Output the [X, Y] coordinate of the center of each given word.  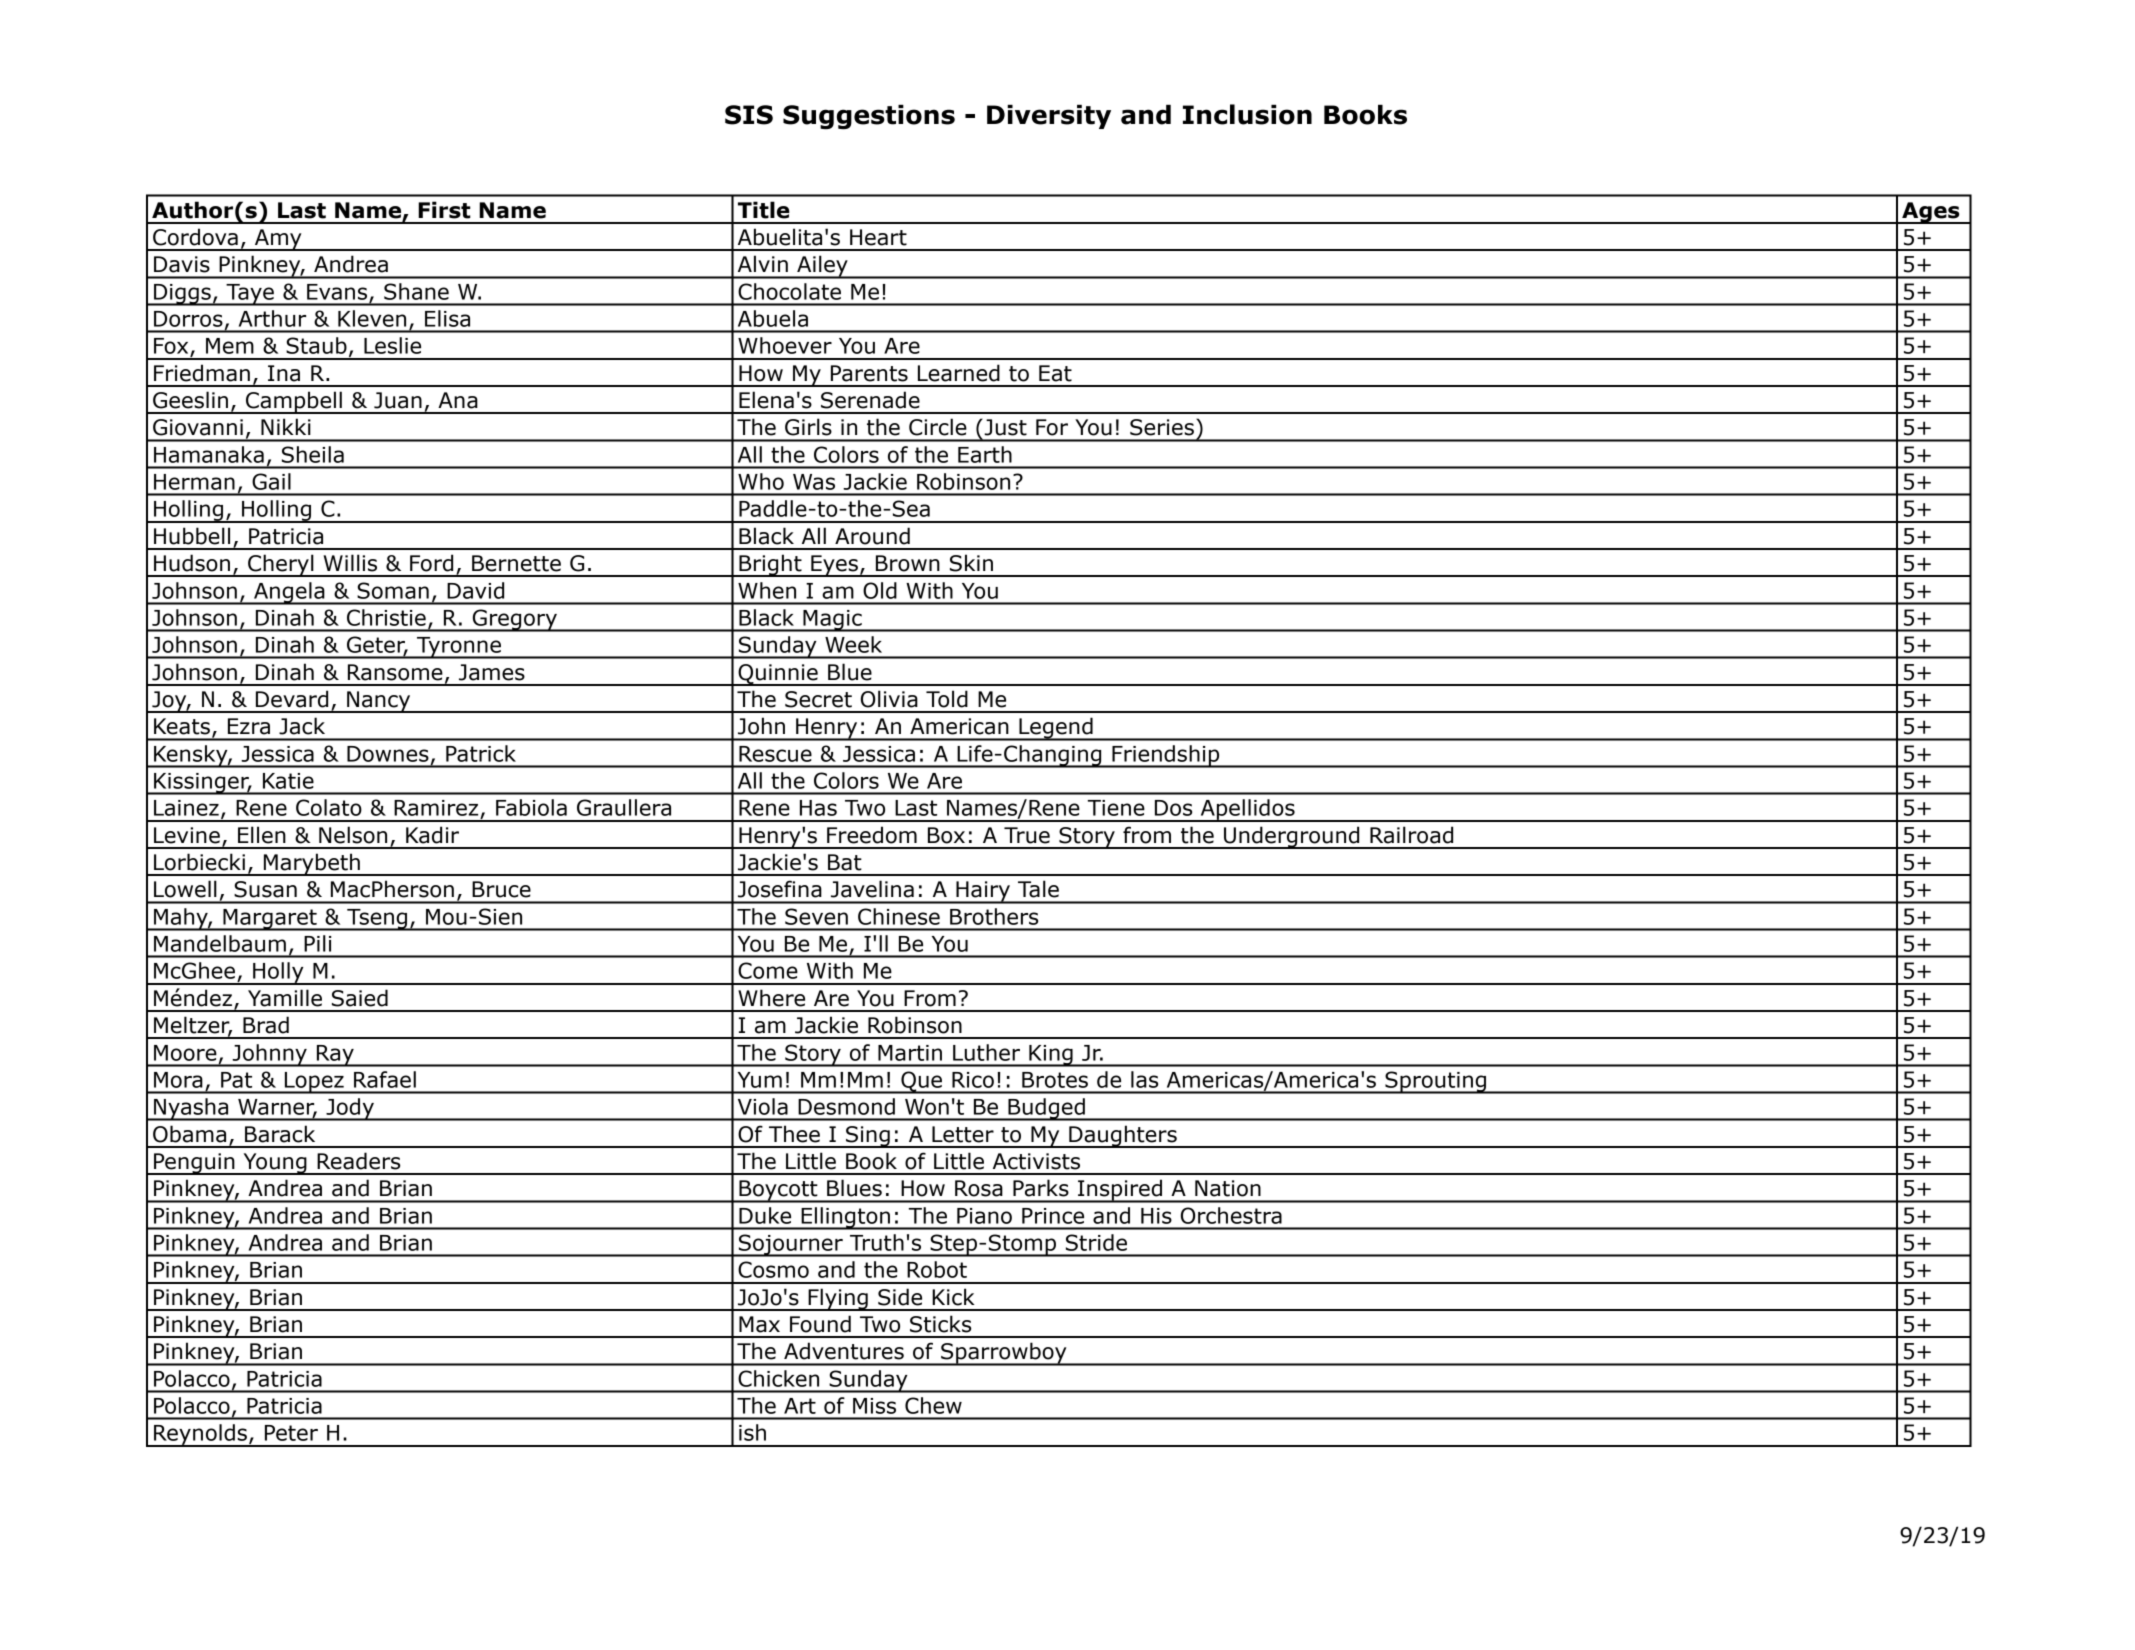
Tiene [1116, 808]
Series [1162, 427]
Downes [388, 754]
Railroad [1411, 835]
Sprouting [1436, 1082]
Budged [1046, 1109]
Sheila [313, 454]
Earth [985, 454]
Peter [291, 1433]
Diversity [1049, 116]
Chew [933, 1405]
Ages [1931, 213]
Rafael [385, 1079]
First [444, 210]
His [1156, 1216]
